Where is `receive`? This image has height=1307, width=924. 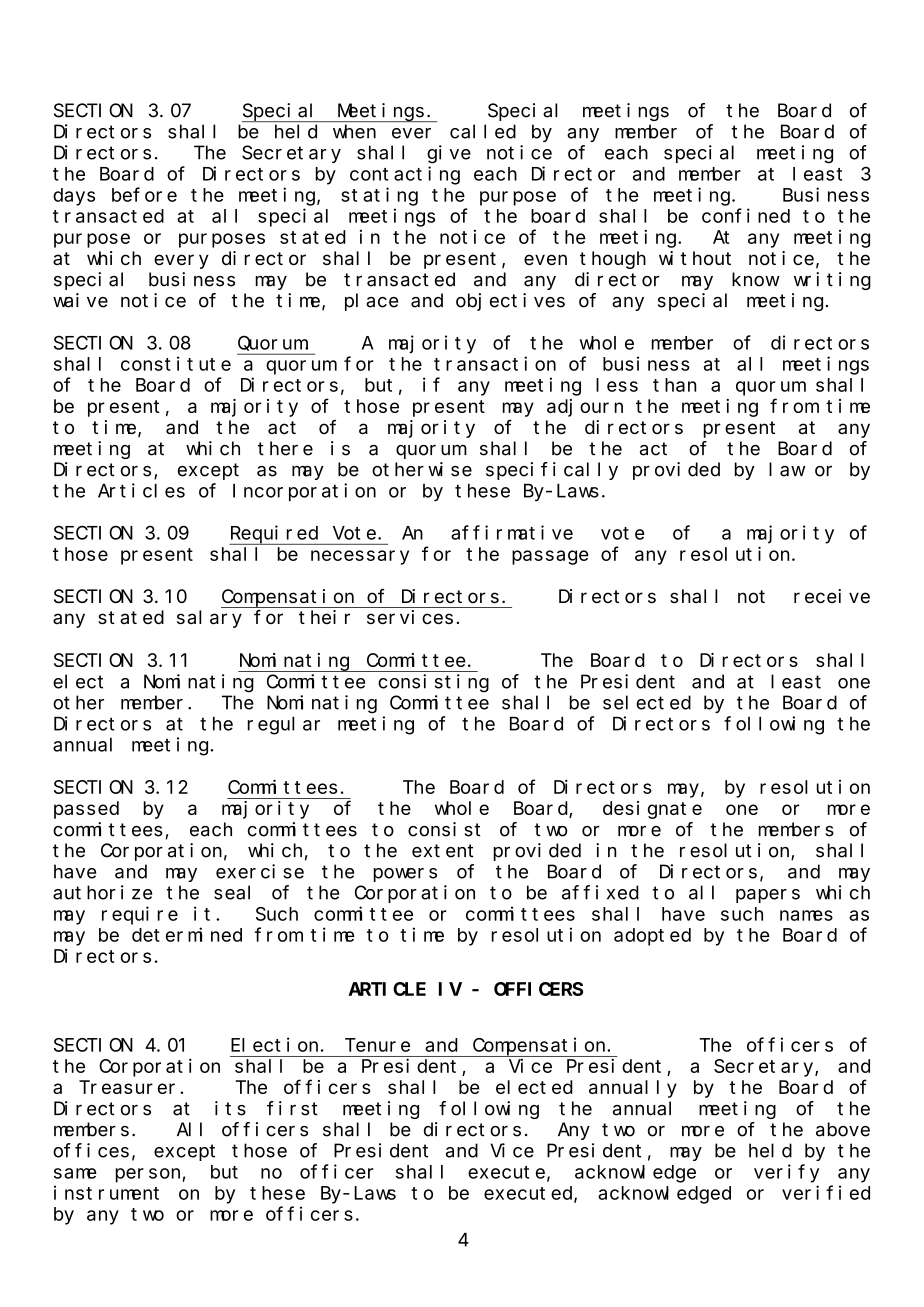 receive is located at coordinates (832, 596).
